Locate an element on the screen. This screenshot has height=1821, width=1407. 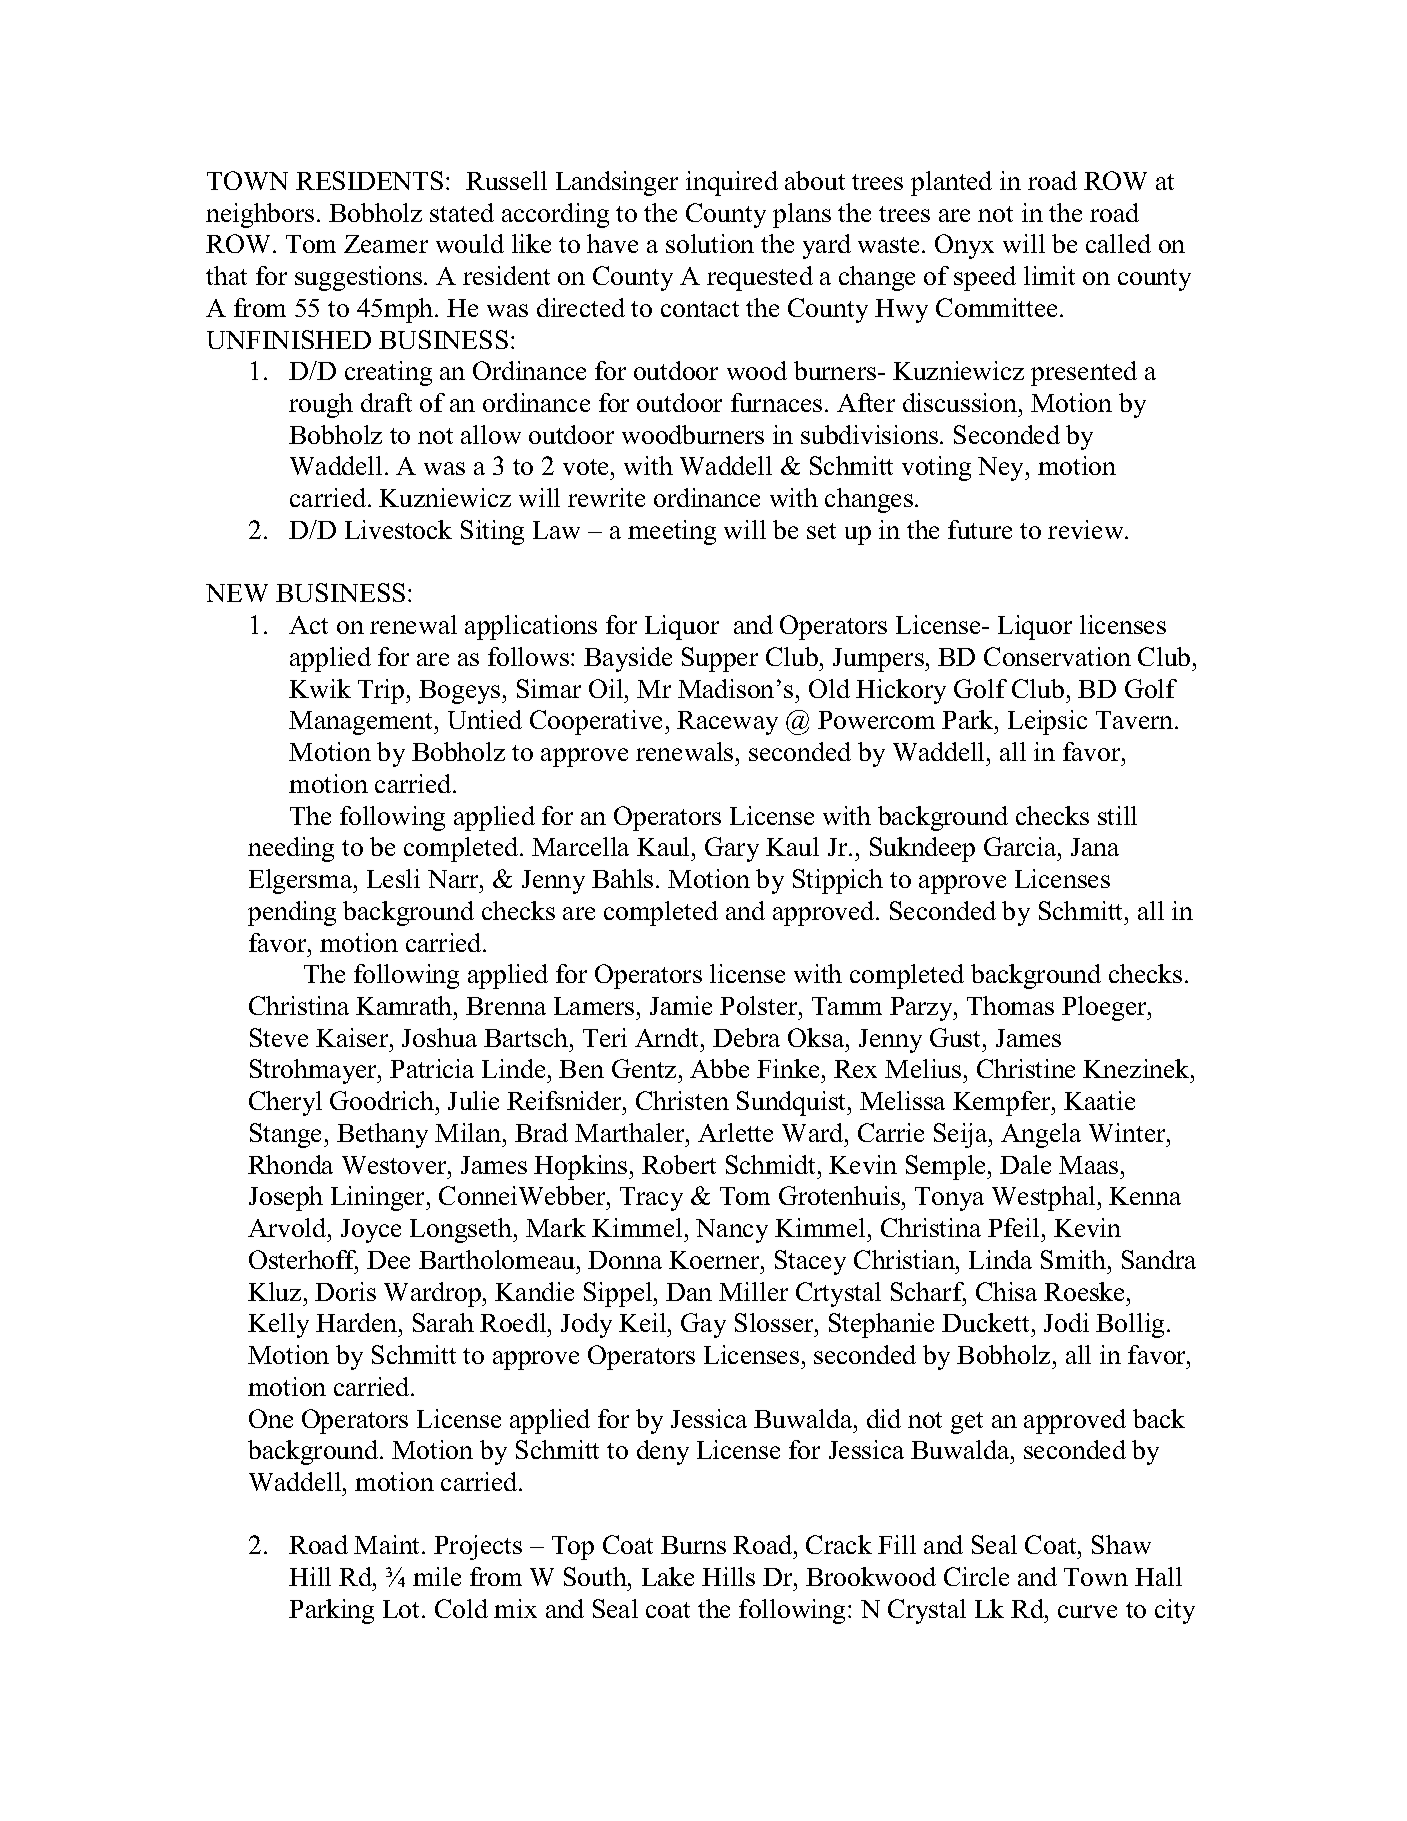
Jana is located at coordinates (1095, 847).
